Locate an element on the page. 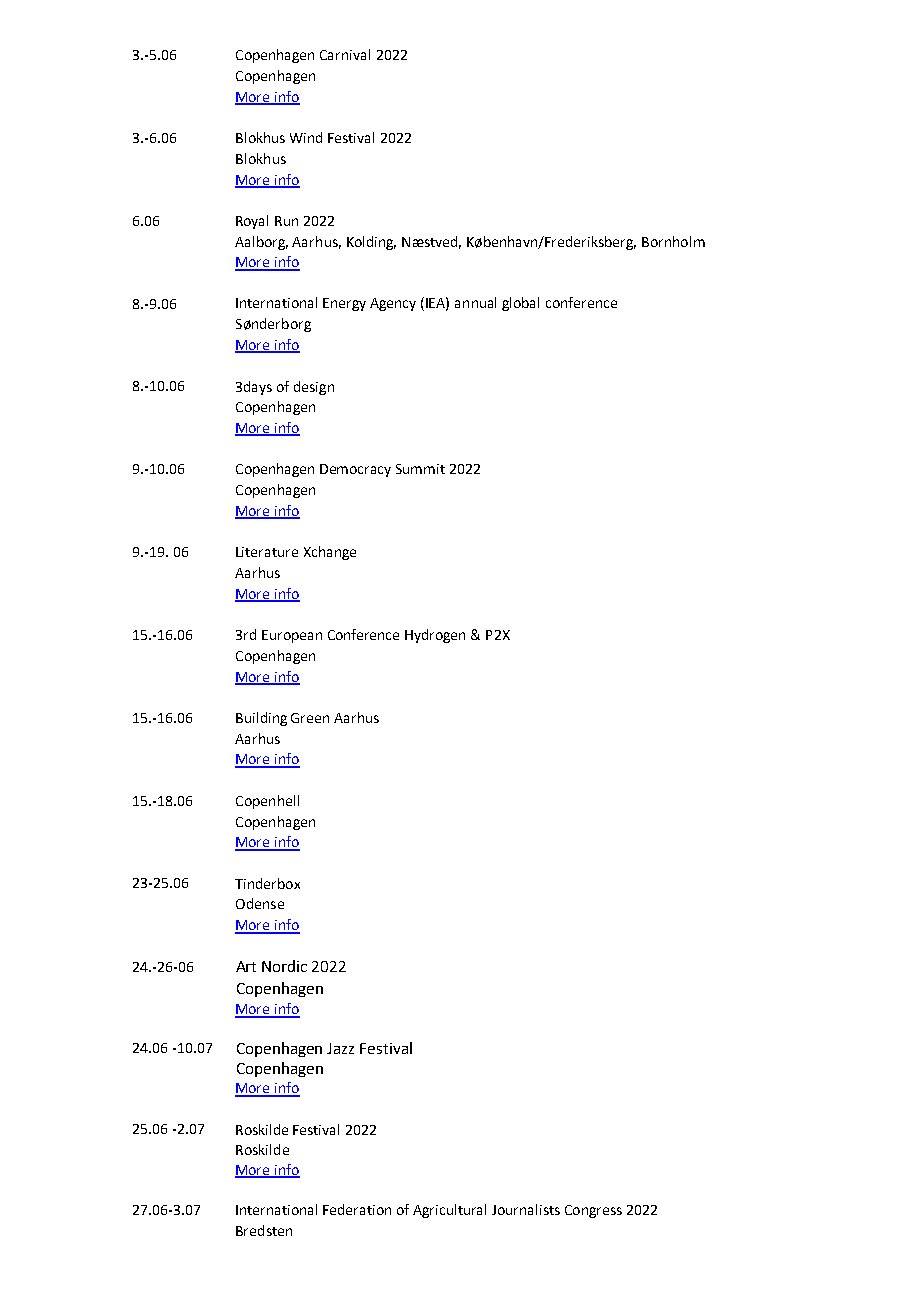 The image size is (924, 1309). Federation is located at coordinates (357, 1209).
